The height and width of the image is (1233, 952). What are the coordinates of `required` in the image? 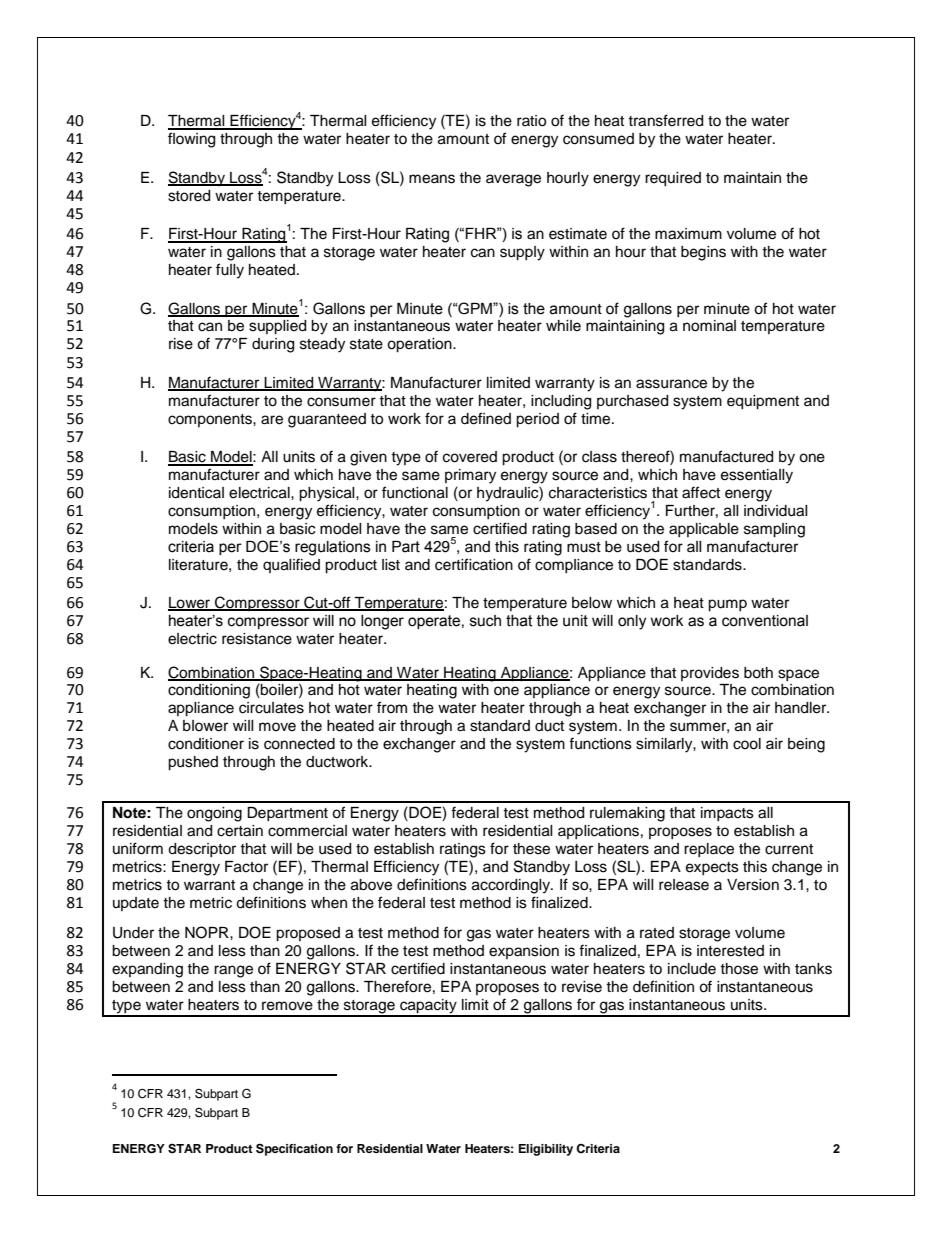 It's located at (673, 179).
